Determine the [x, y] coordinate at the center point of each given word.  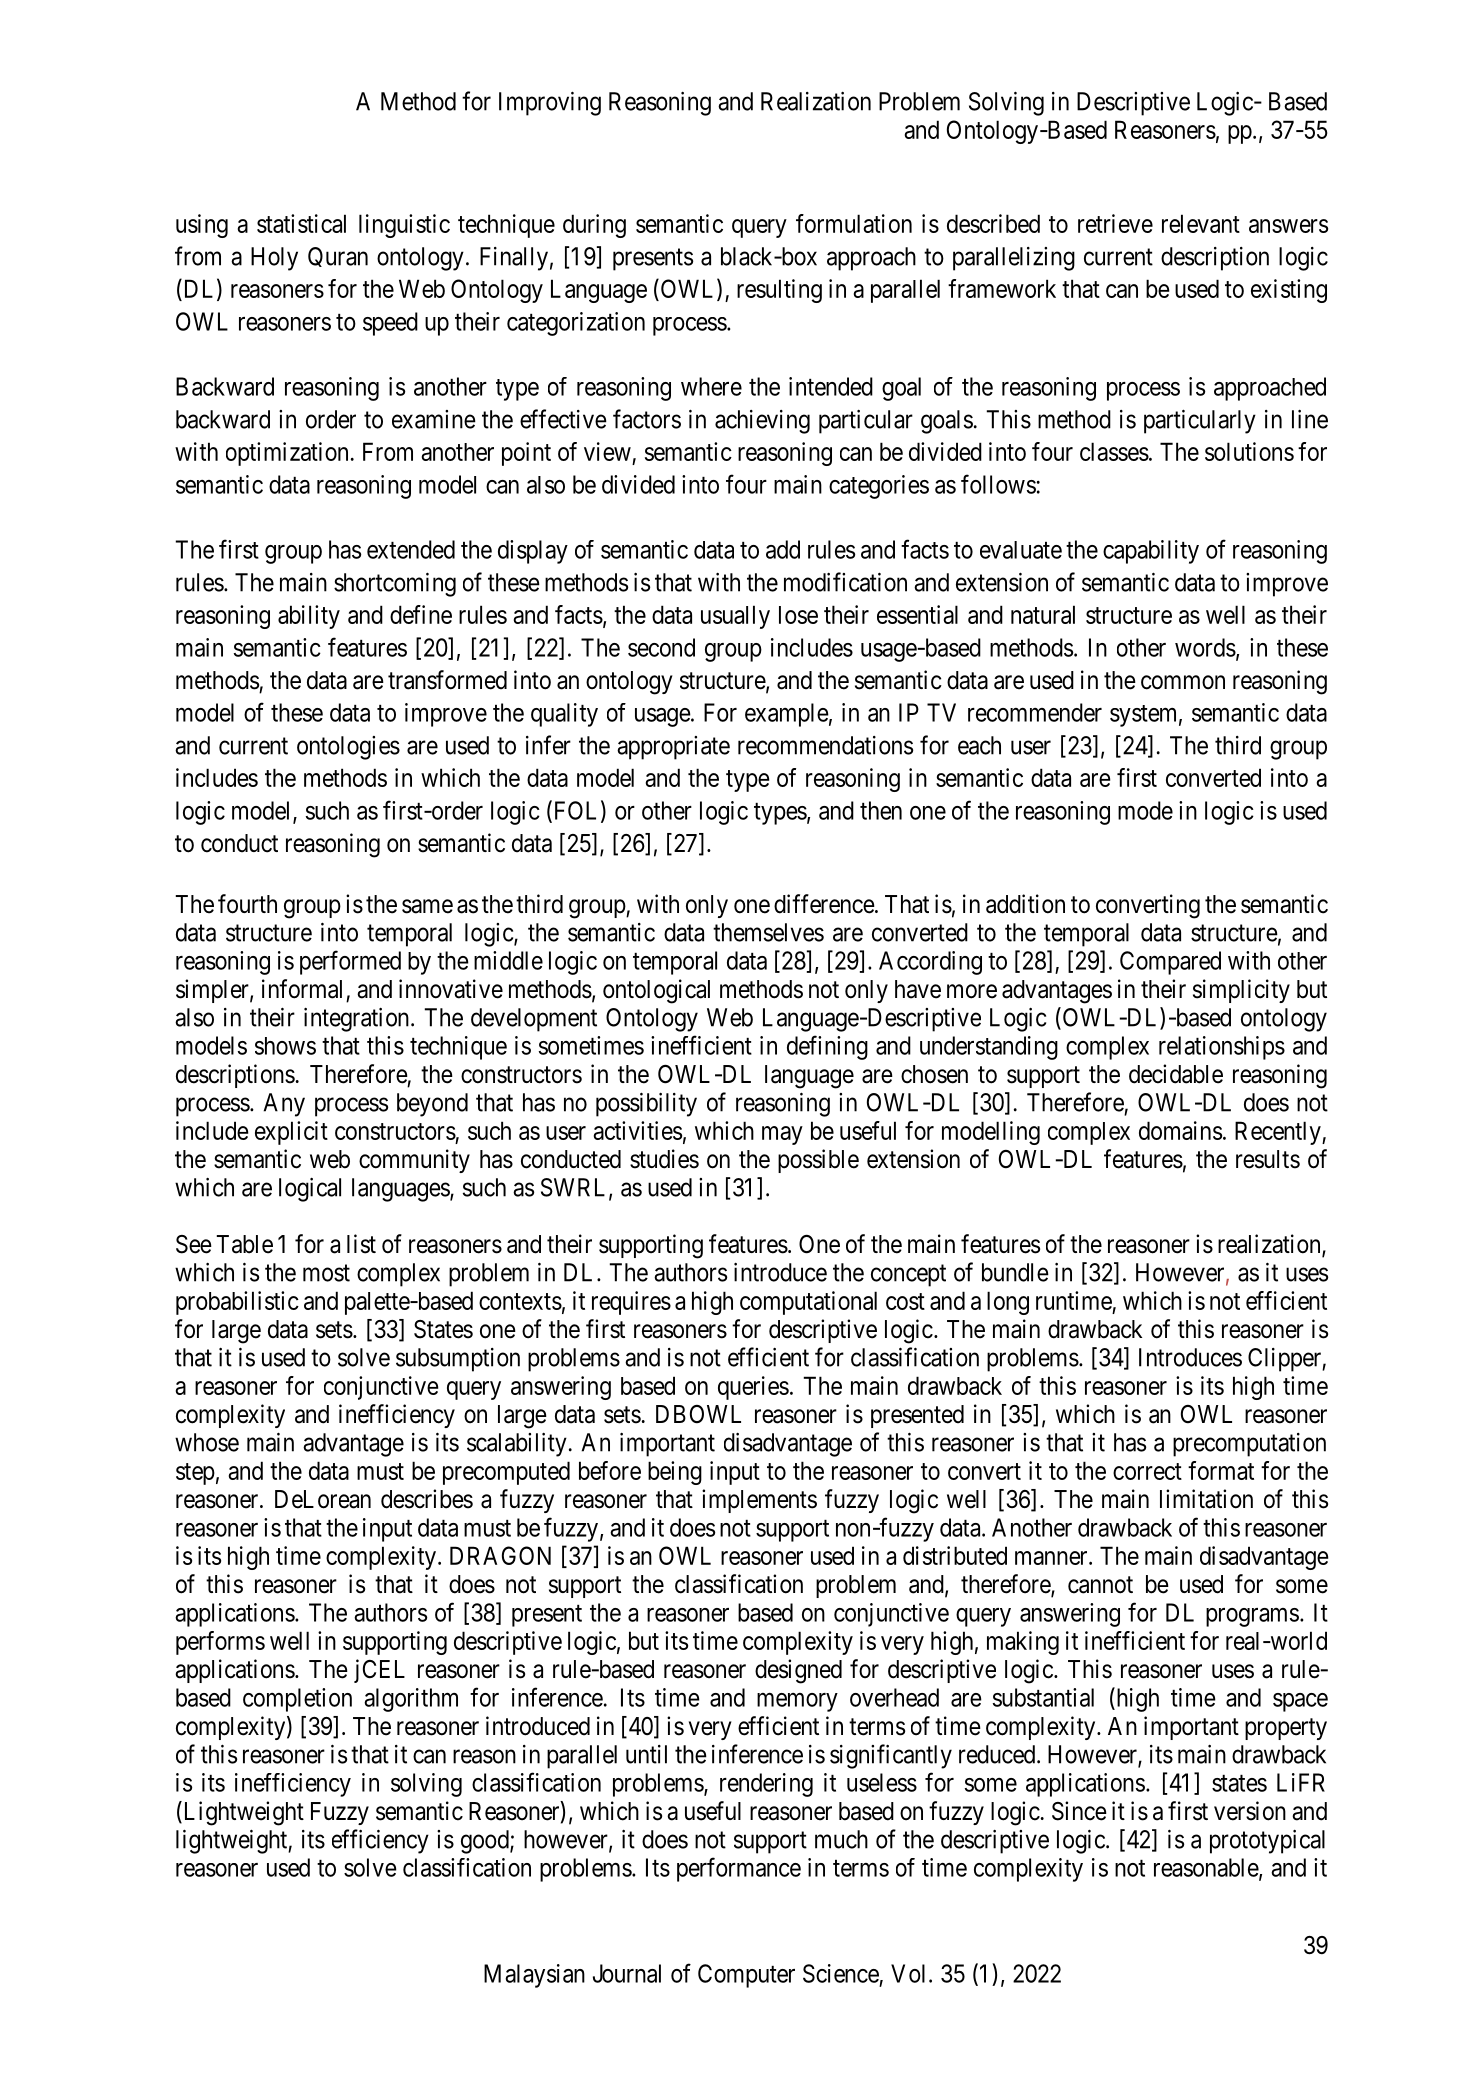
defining [827, 1047]
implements [759, 1501]
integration [358, 1020]
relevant [1201, 223]
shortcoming [395, 584]
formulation [854, 223]
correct [1147, 1471]
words [1205, 647]
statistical [301, 223]
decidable [1176, 1074]
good [486, 1842]
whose [207, 1442]
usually [735, 617]
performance [739, 1869]
